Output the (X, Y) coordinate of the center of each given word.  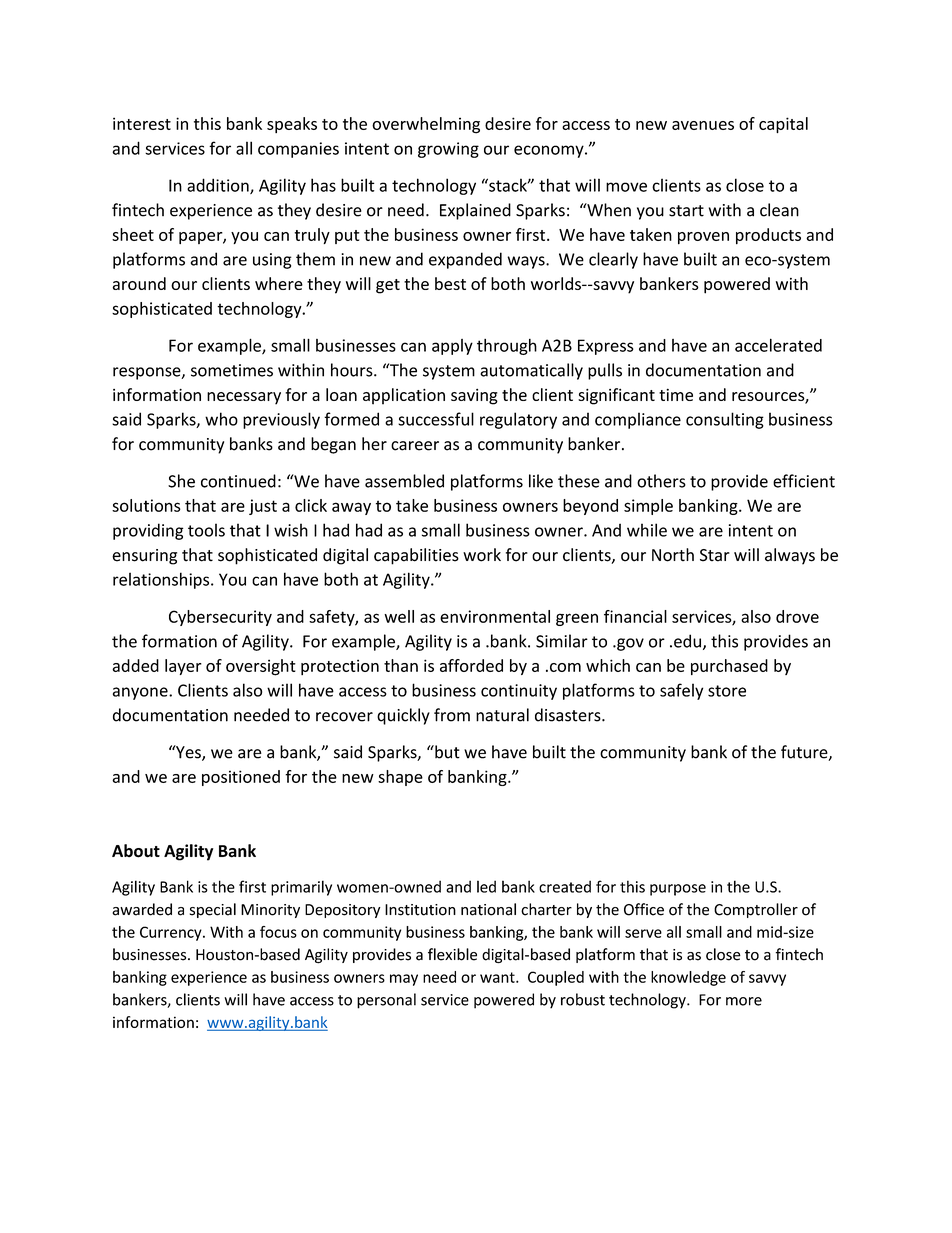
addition (219, 186)
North (673, 555)
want (498, 977)
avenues (703, 125)
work (482, 555)
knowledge (688, 978)
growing (448, 150)
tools (206, 530)
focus (278, 932)
